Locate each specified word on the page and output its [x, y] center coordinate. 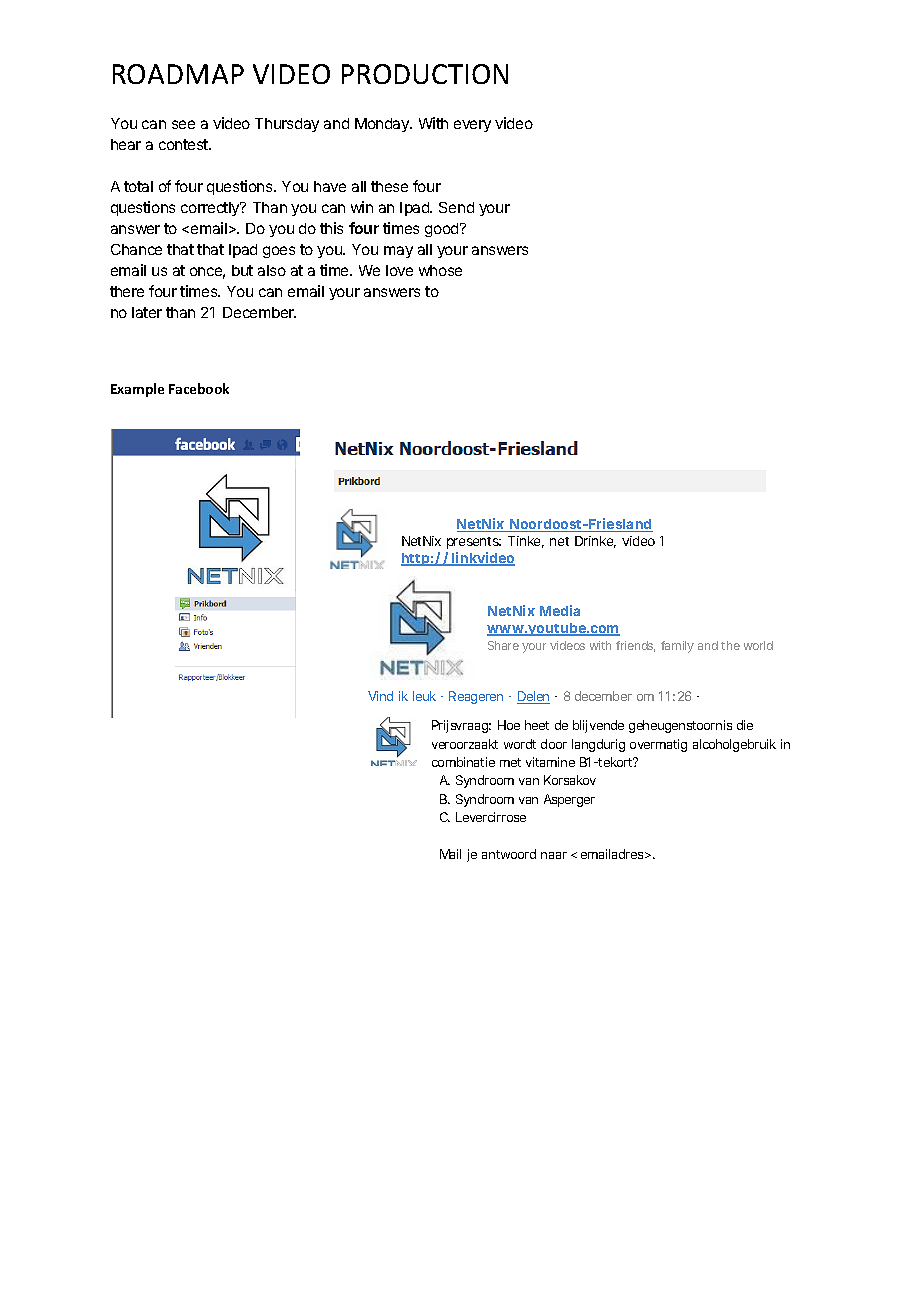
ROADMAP [178, 74]
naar [554, 855]
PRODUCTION [425, 74]
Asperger [569, 800]
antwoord [509, 854]
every [472, 126]
